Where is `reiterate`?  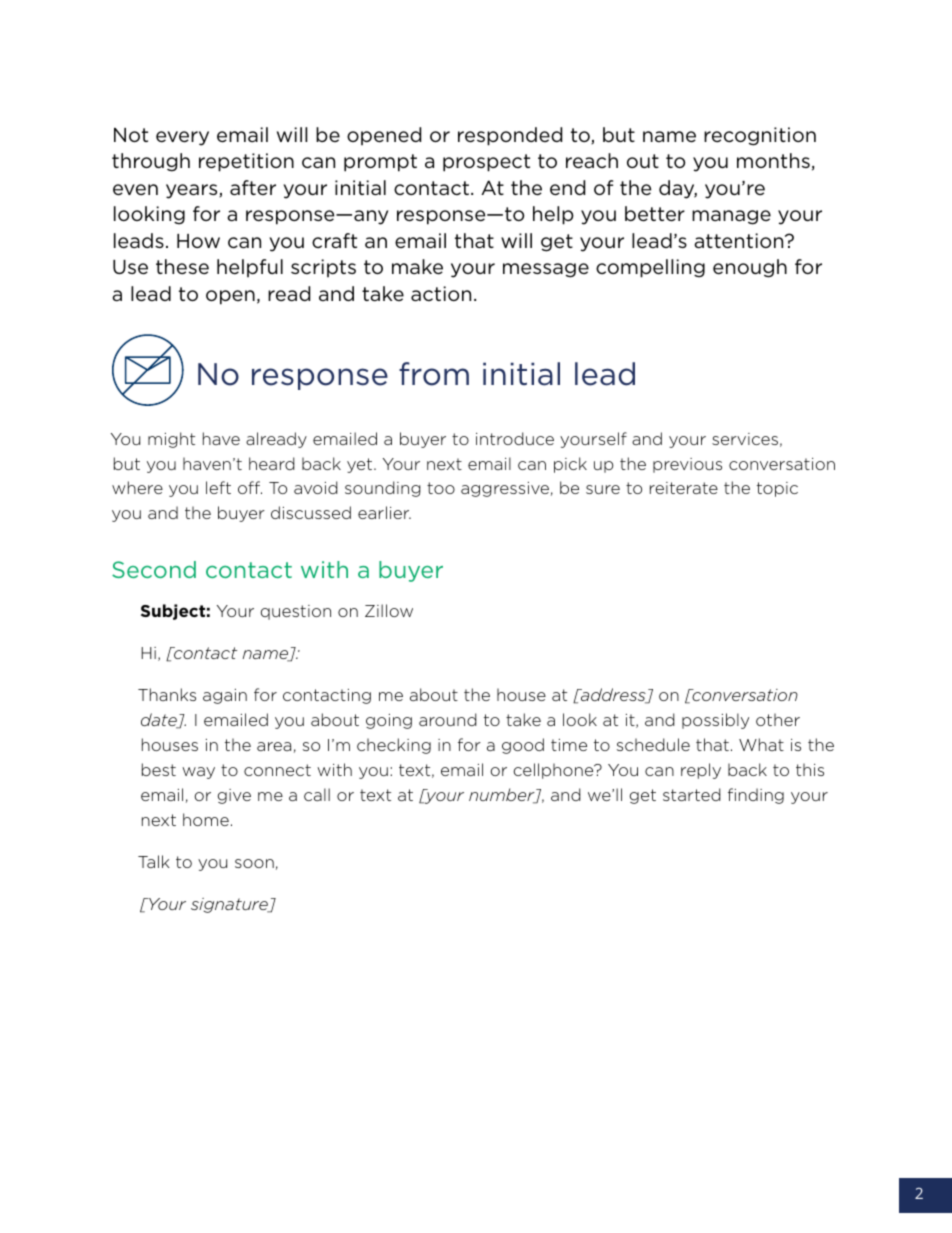 reiterate is located at coordinates (684, 488).
